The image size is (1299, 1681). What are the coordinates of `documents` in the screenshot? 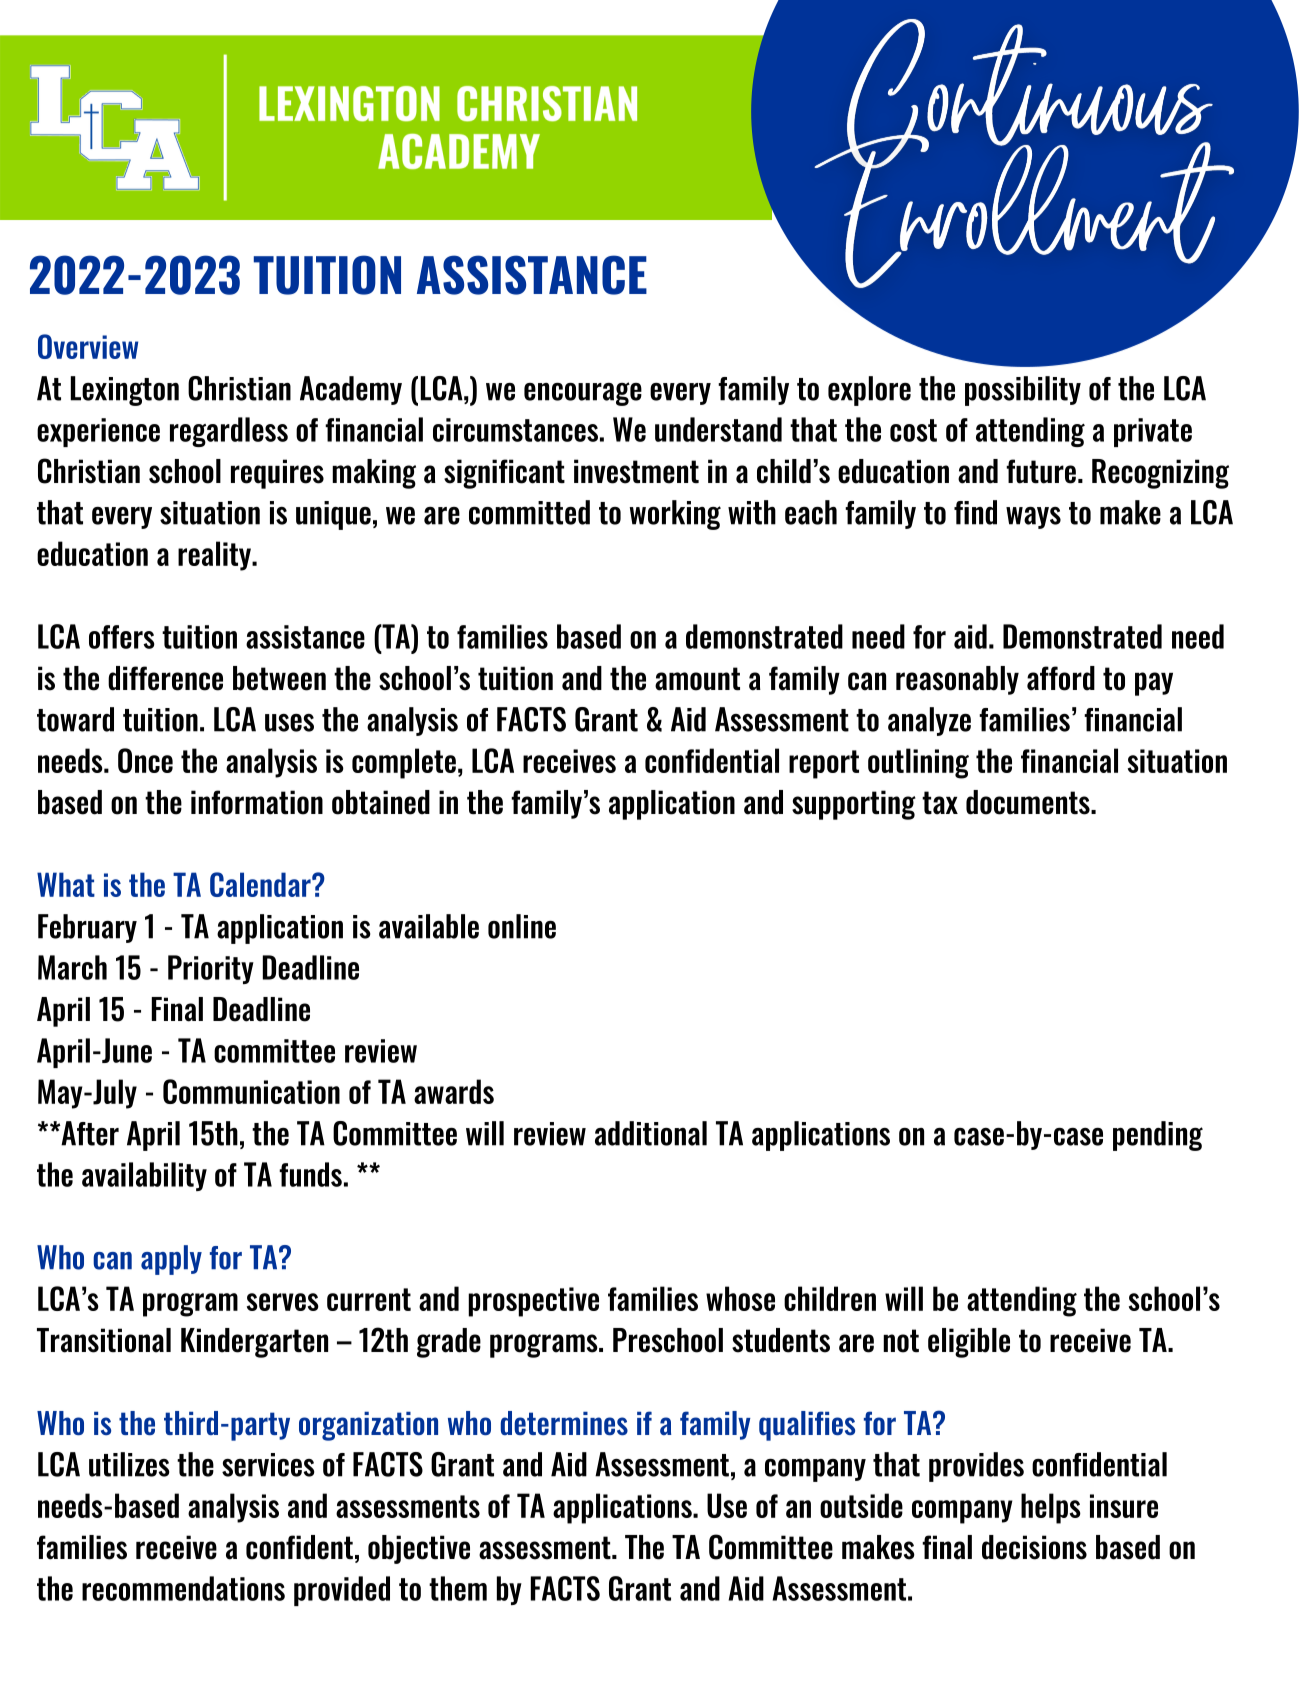 It's located at (1029, 802).
